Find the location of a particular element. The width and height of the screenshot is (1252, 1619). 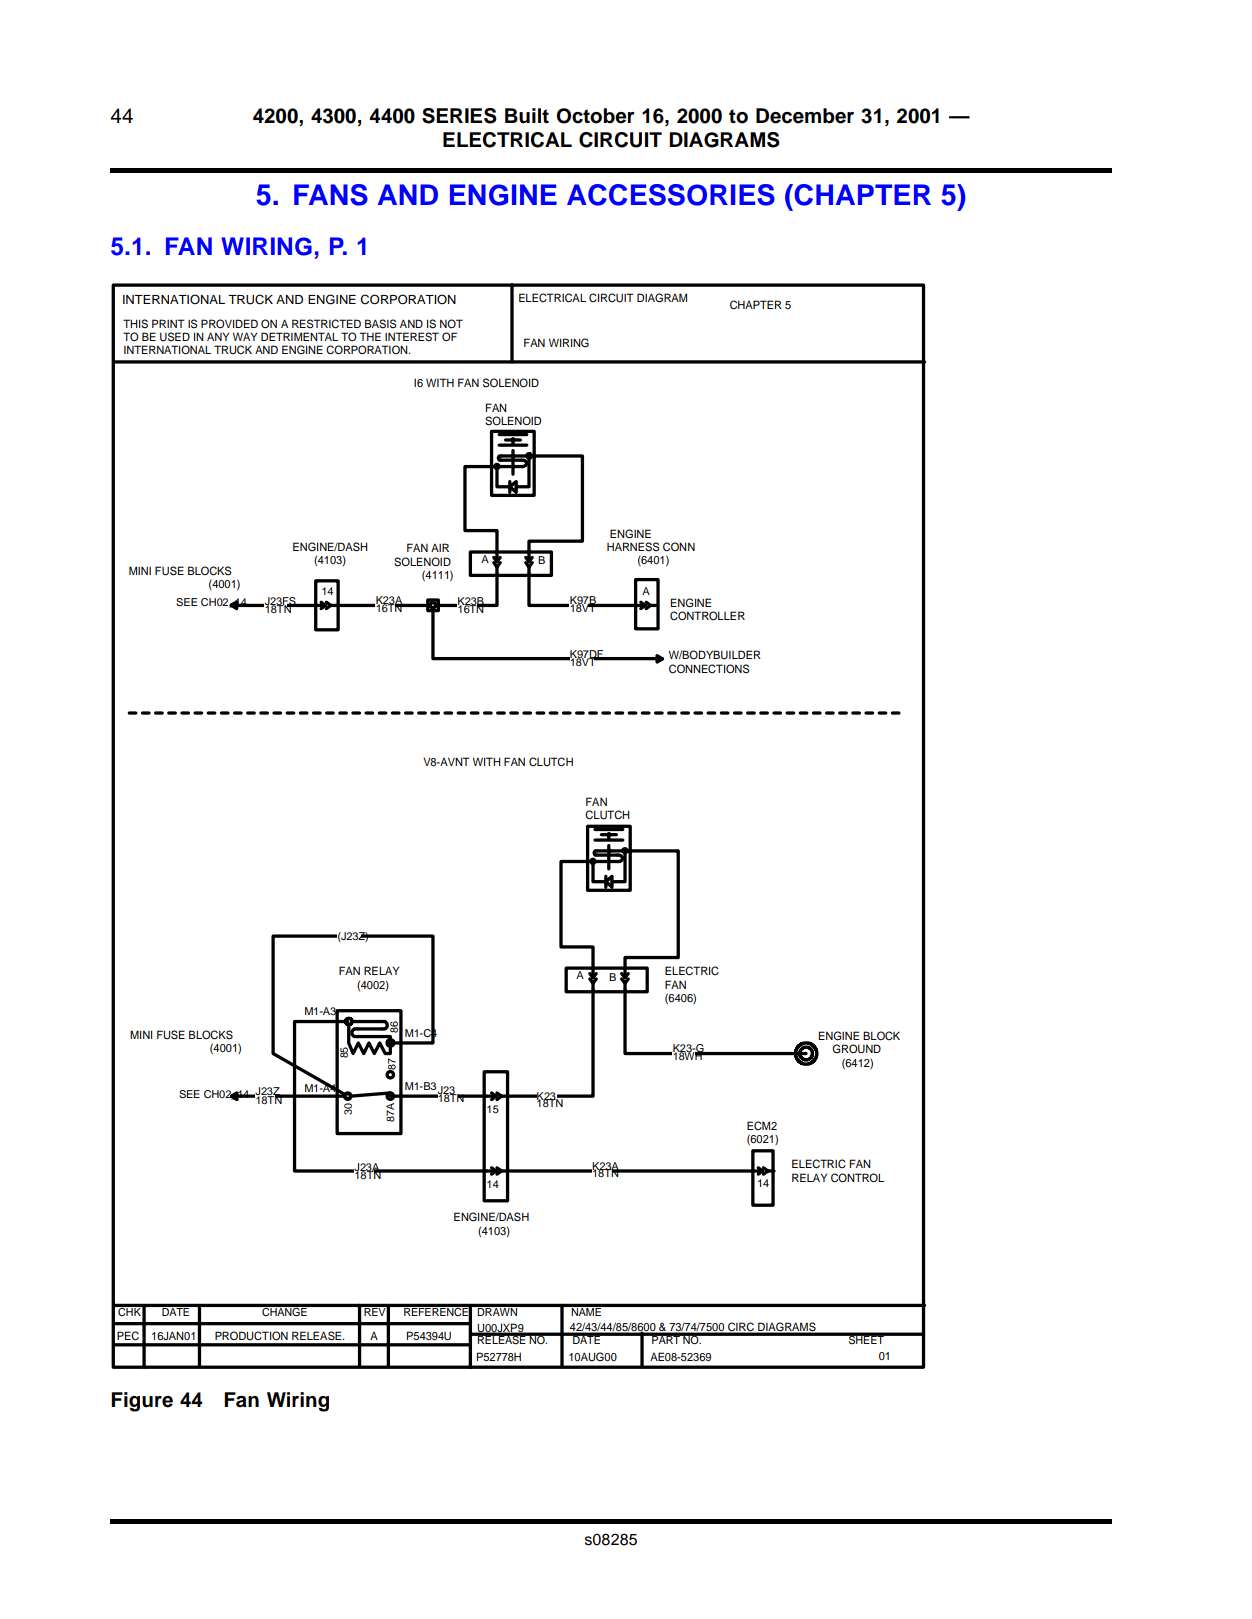

Built is located at coordinates (527, 116).
